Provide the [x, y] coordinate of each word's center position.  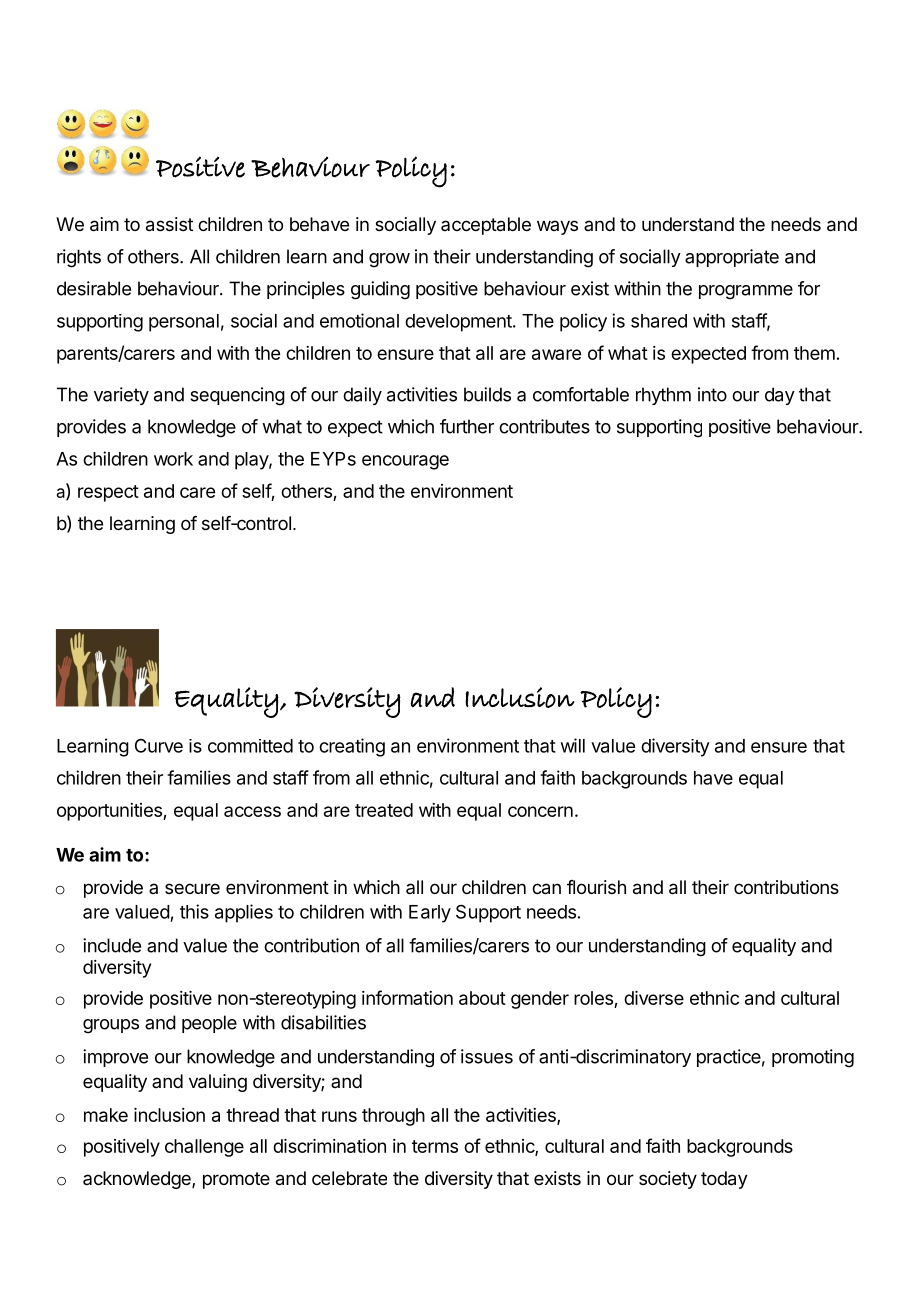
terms [435, 1146]
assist [169, 224]
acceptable [486, 226]
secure [192, 888]
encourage [405, 462]
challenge [204, 1148]
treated [384, 810]
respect [108, 493]
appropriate [732, 258]
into [712, 394]
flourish [596, 887]
